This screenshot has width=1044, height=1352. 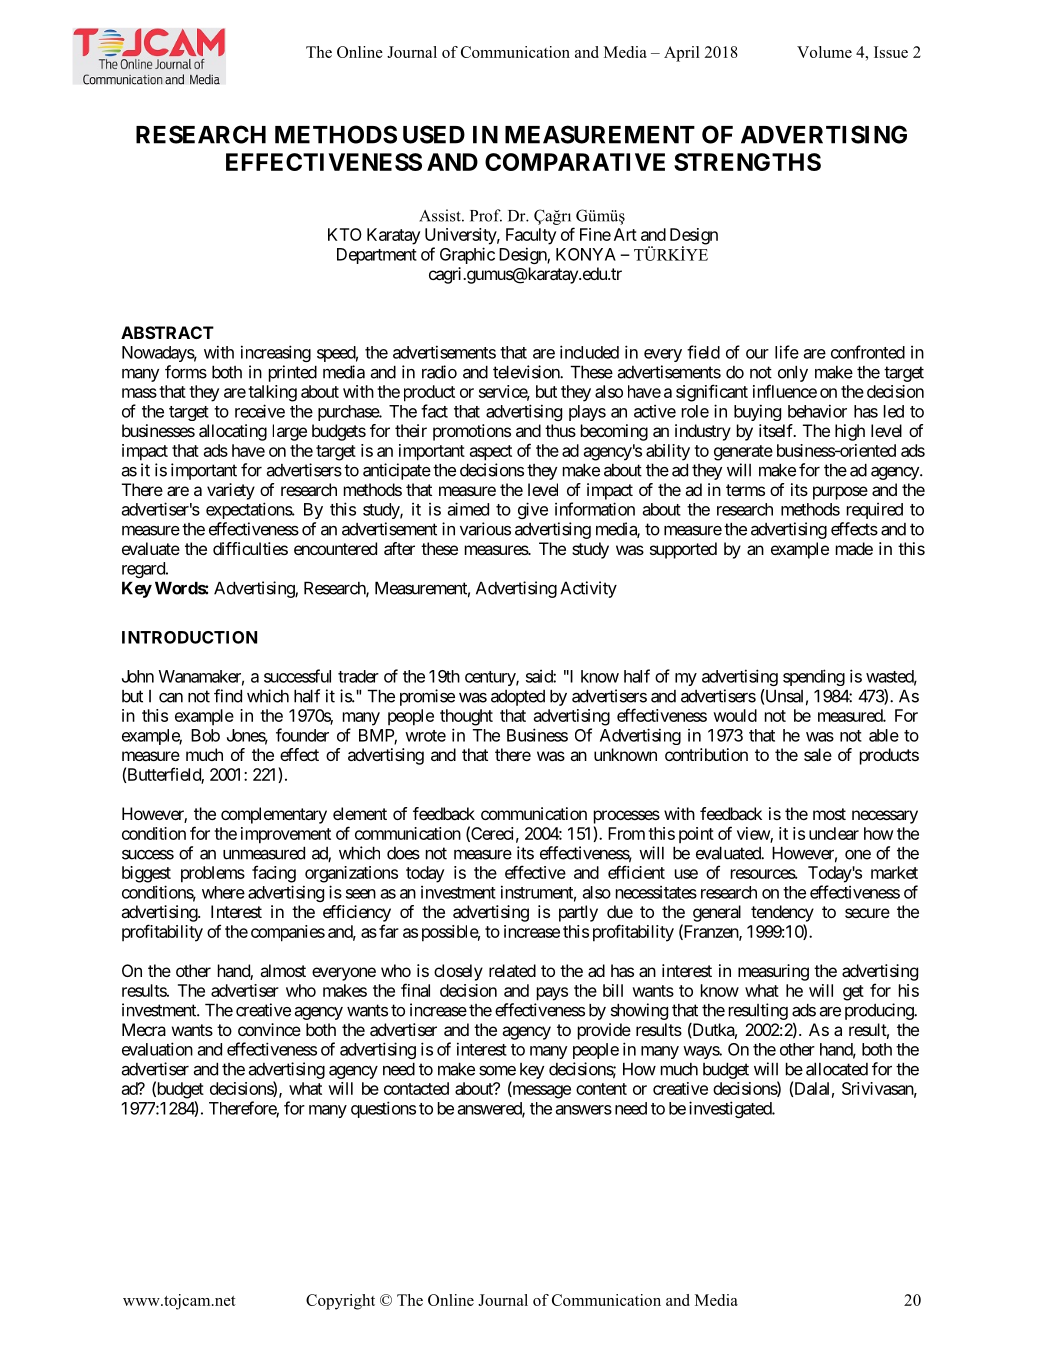 What do you see at coordinates (824, 52) in the screenshot?
I see `Volume` at bounding box center [824, 52].
